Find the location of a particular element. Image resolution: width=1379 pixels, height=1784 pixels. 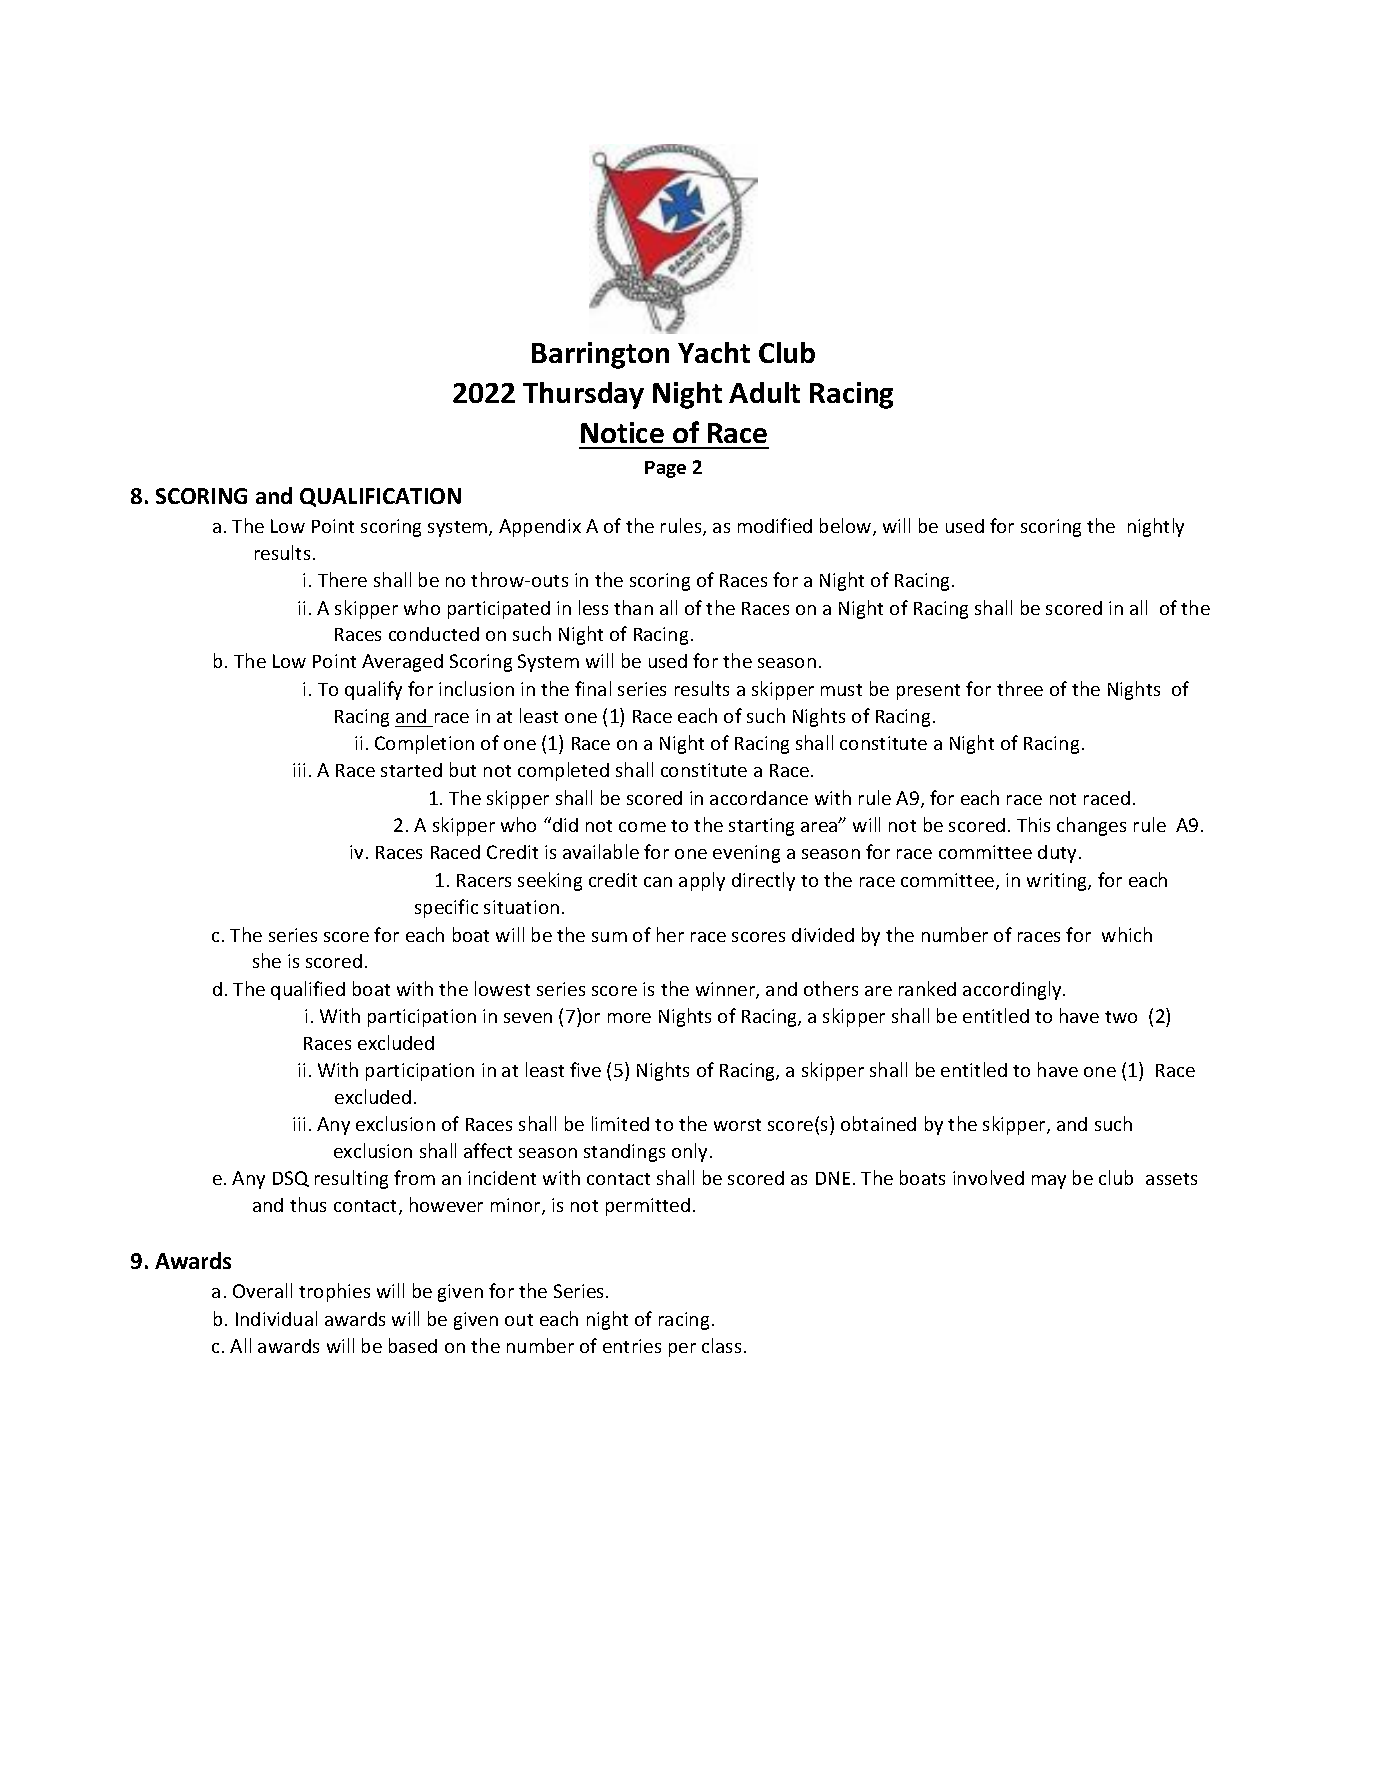

below is located at coordinates (847, 527).
